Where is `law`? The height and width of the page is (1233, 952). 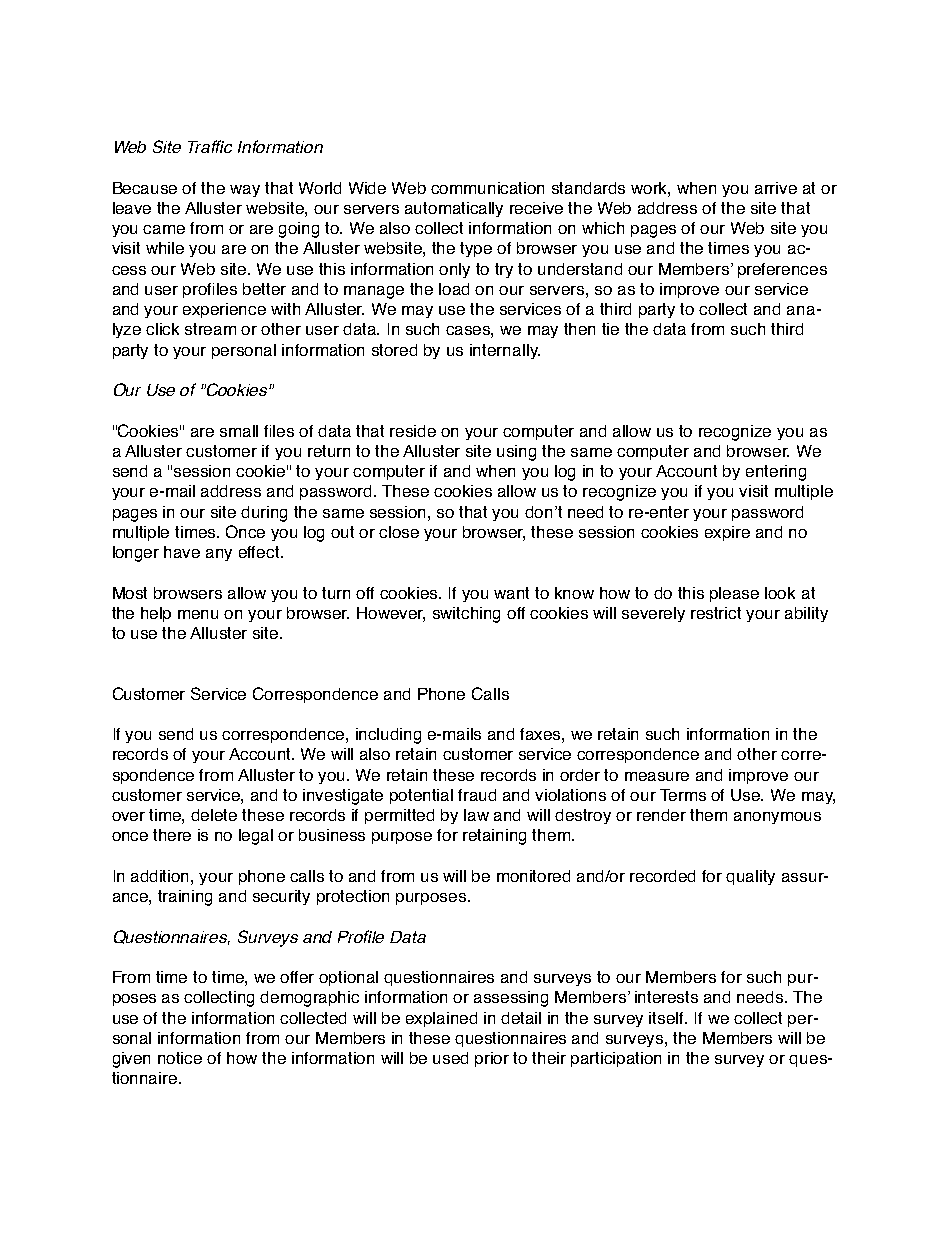 law is located at coordinates (476, 815).
